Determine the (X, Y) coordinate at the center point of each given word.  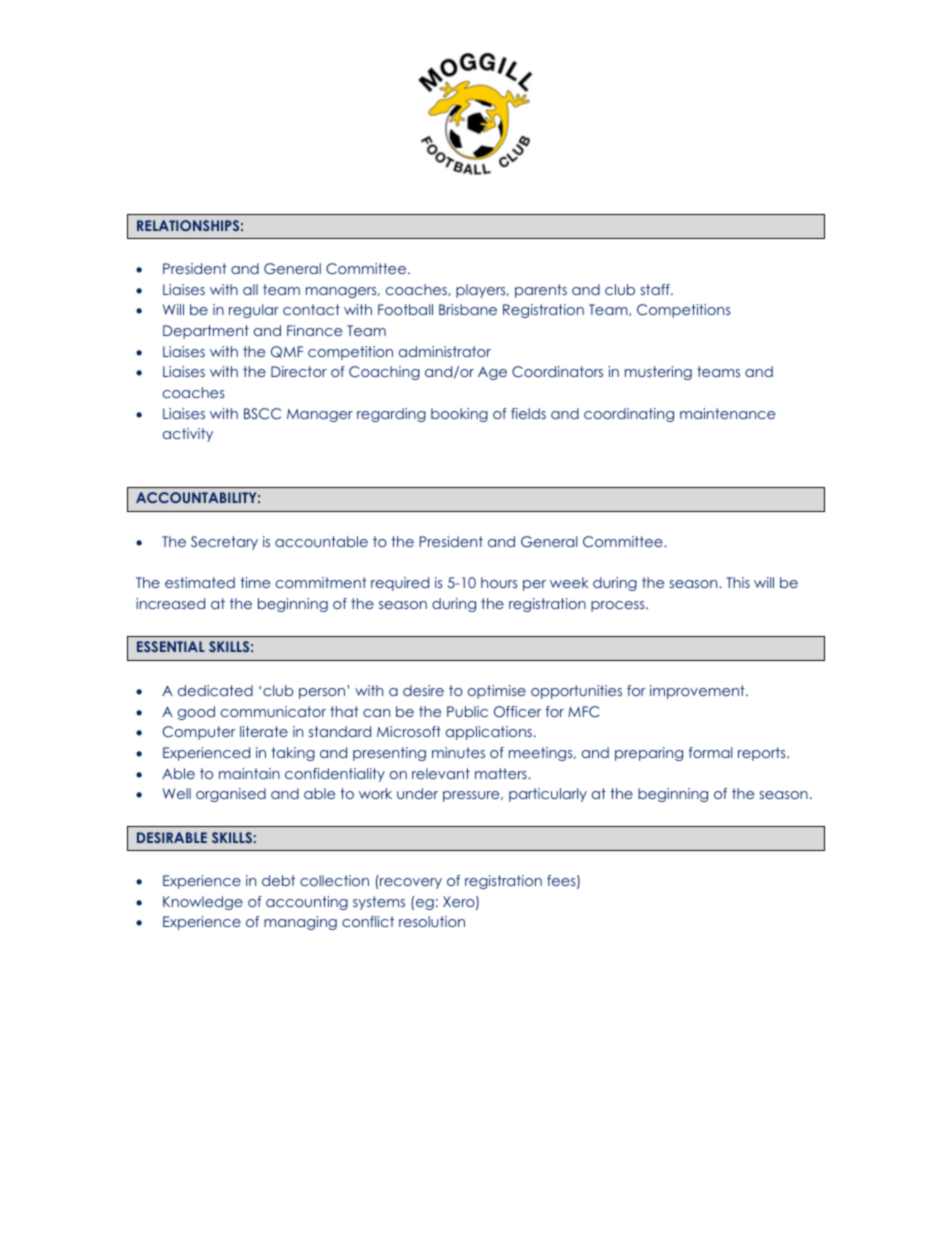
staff (656, 289)
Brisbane (468, 309)
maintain (249, 773)
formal (710, 752)
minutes (458, 752)
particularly (548, 795)
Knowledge (203, 903)
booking (459, 415)
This (738, 582)
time (255, 582)
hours (499, 582)
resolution (432, 921)
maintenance (727, 413)
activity (188, 435)
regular (254, 311)
